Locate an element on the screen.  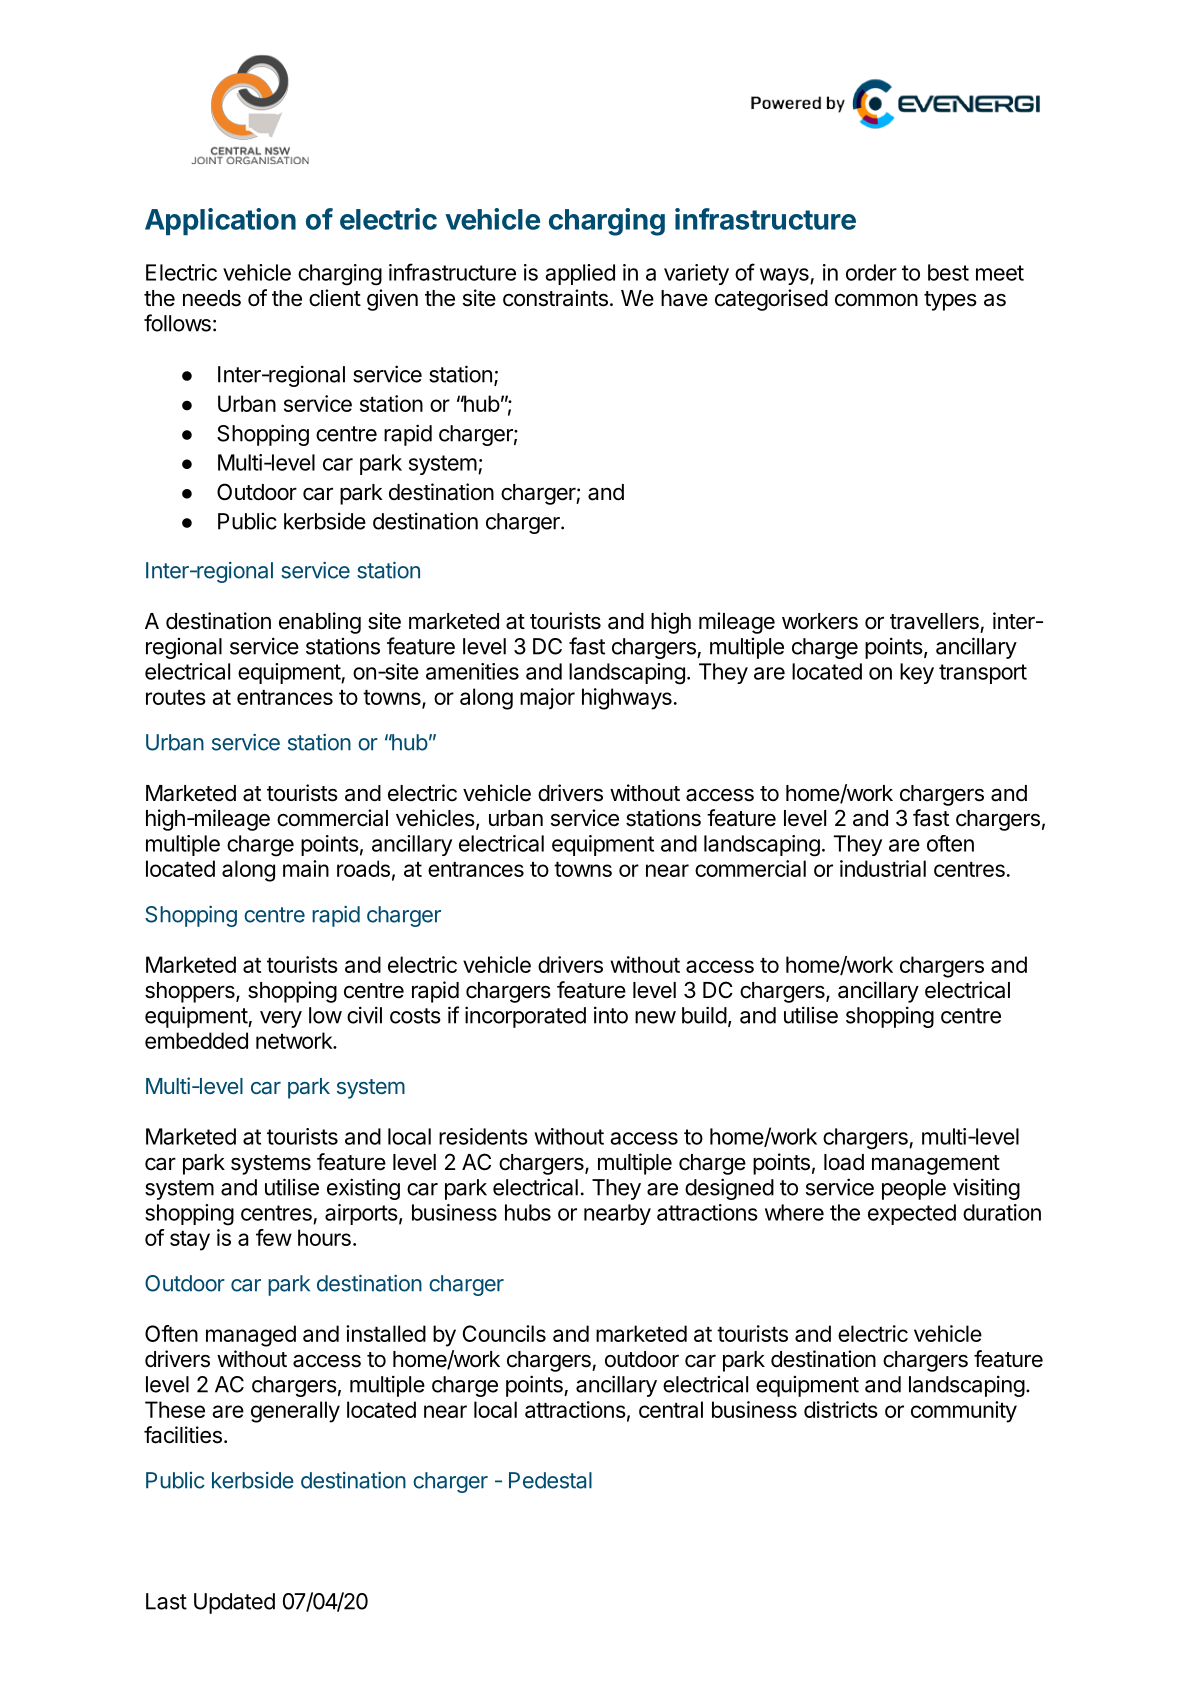
community is located at coordinates (964, 1412).
